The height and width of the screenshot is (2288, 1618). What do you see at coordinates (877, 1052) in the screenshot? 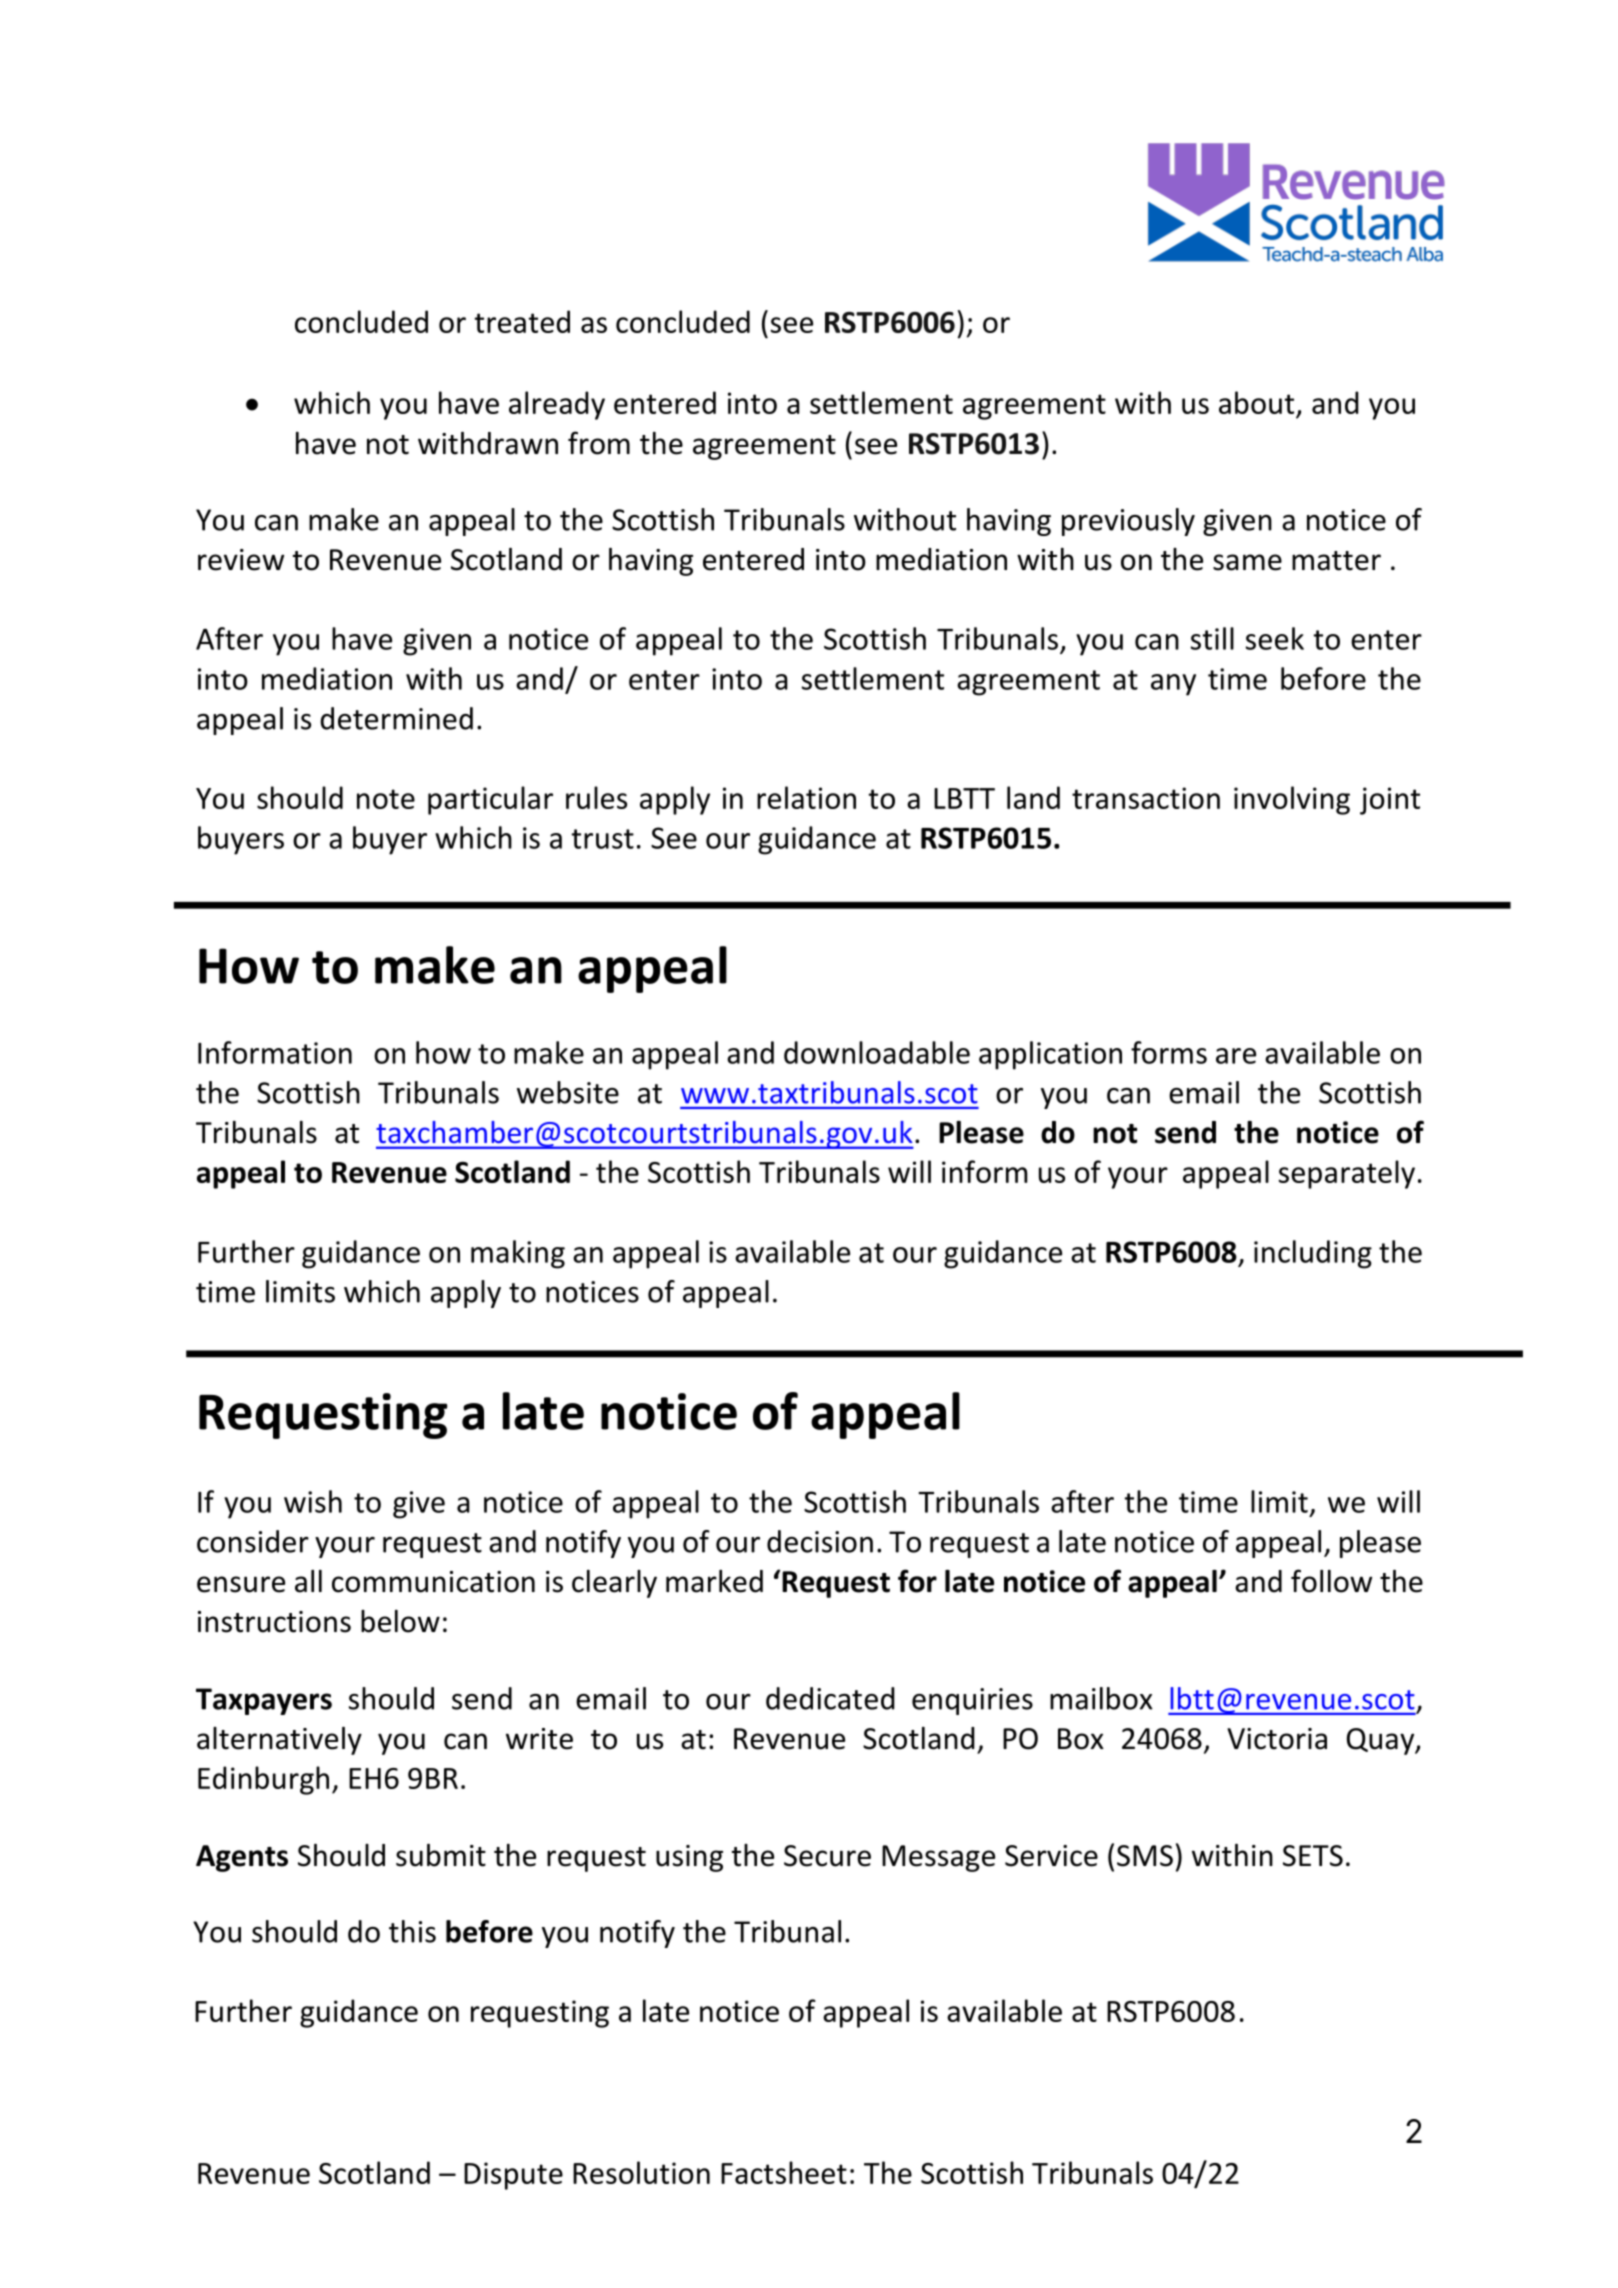
I see `downloadable` at bounding box center [877, 1052].
